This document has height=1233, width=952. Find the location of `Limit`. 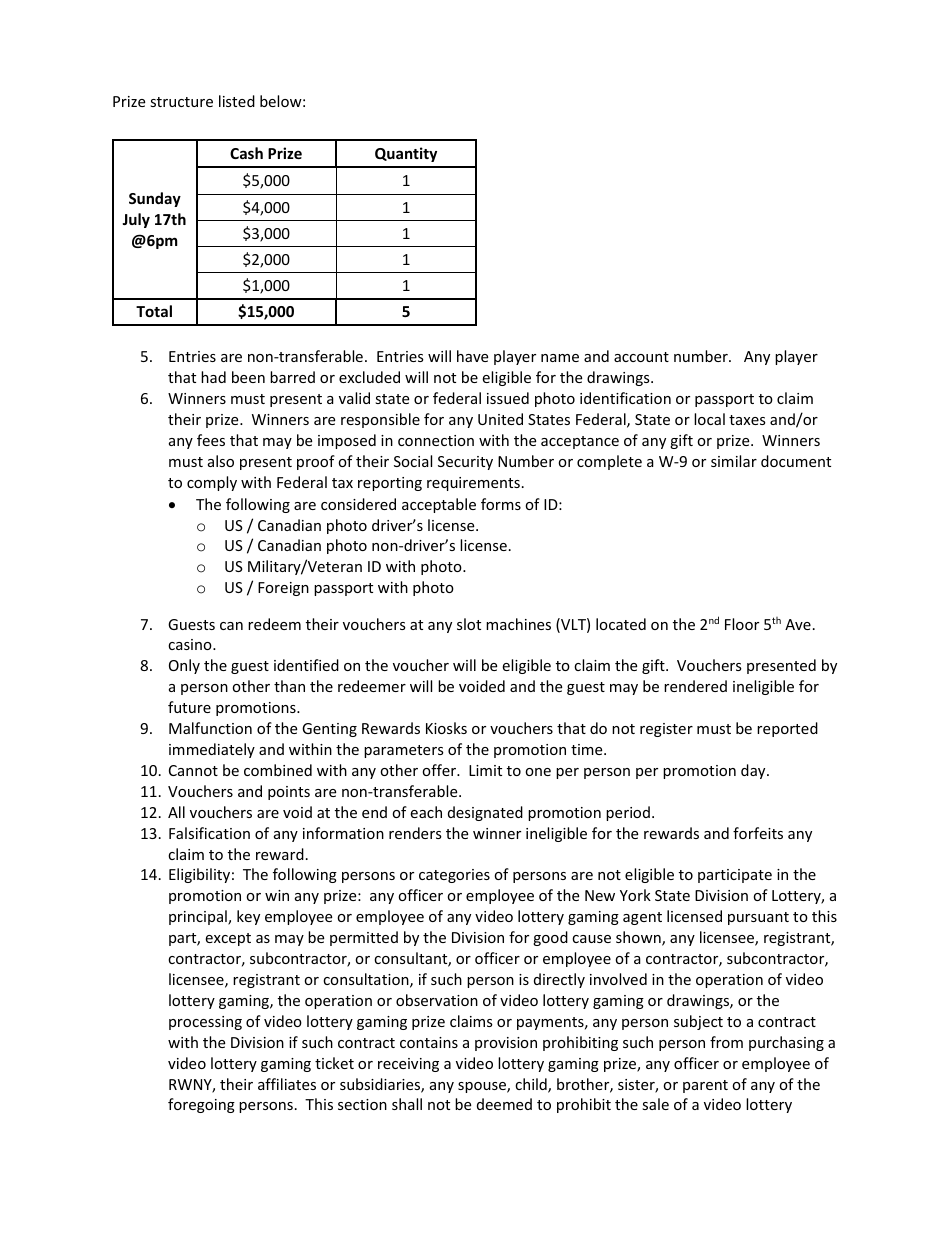

Limit is located at coordinates (485, 770).
